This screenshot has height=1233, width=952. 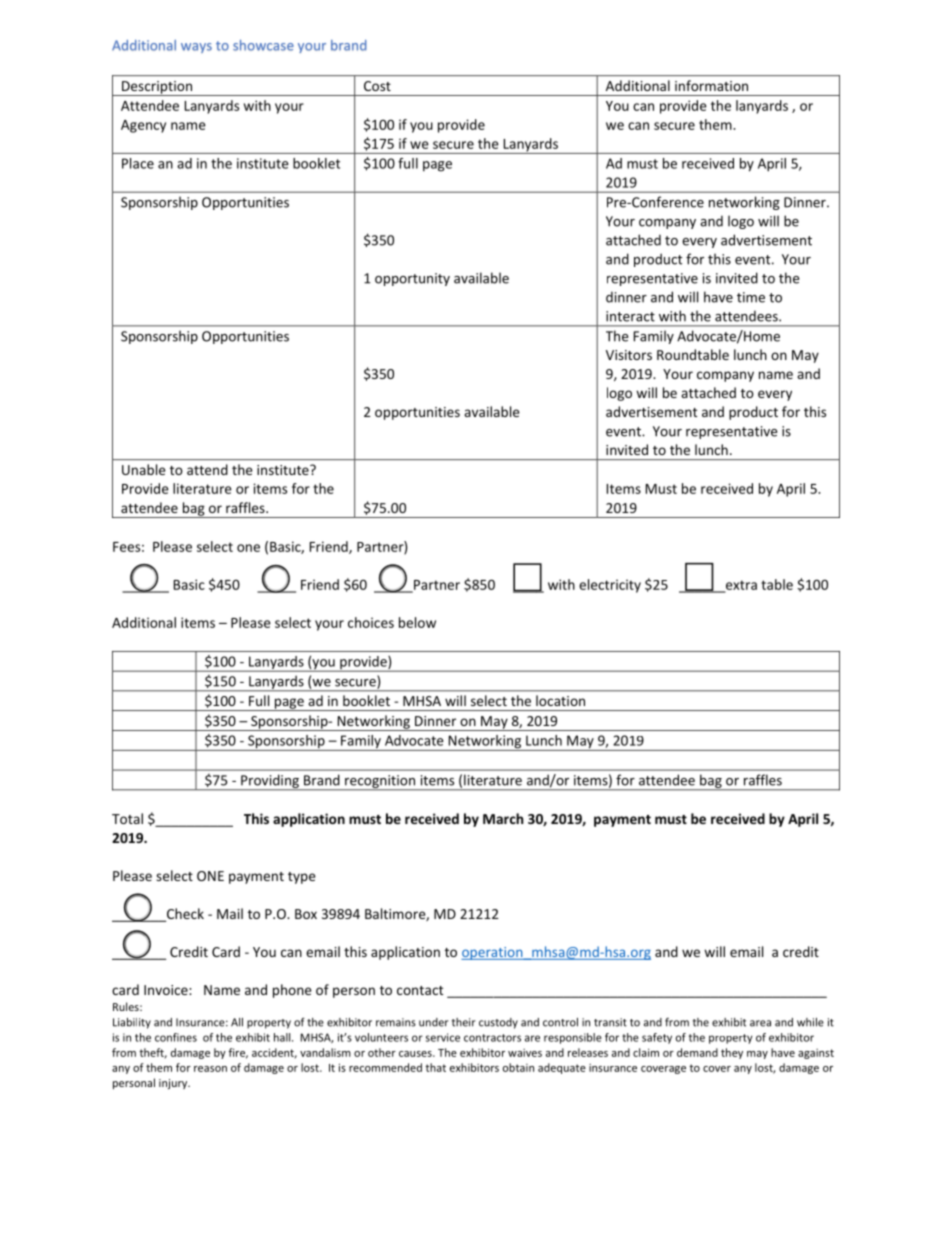 I want to click on ways, so click(x=196, y=48).
